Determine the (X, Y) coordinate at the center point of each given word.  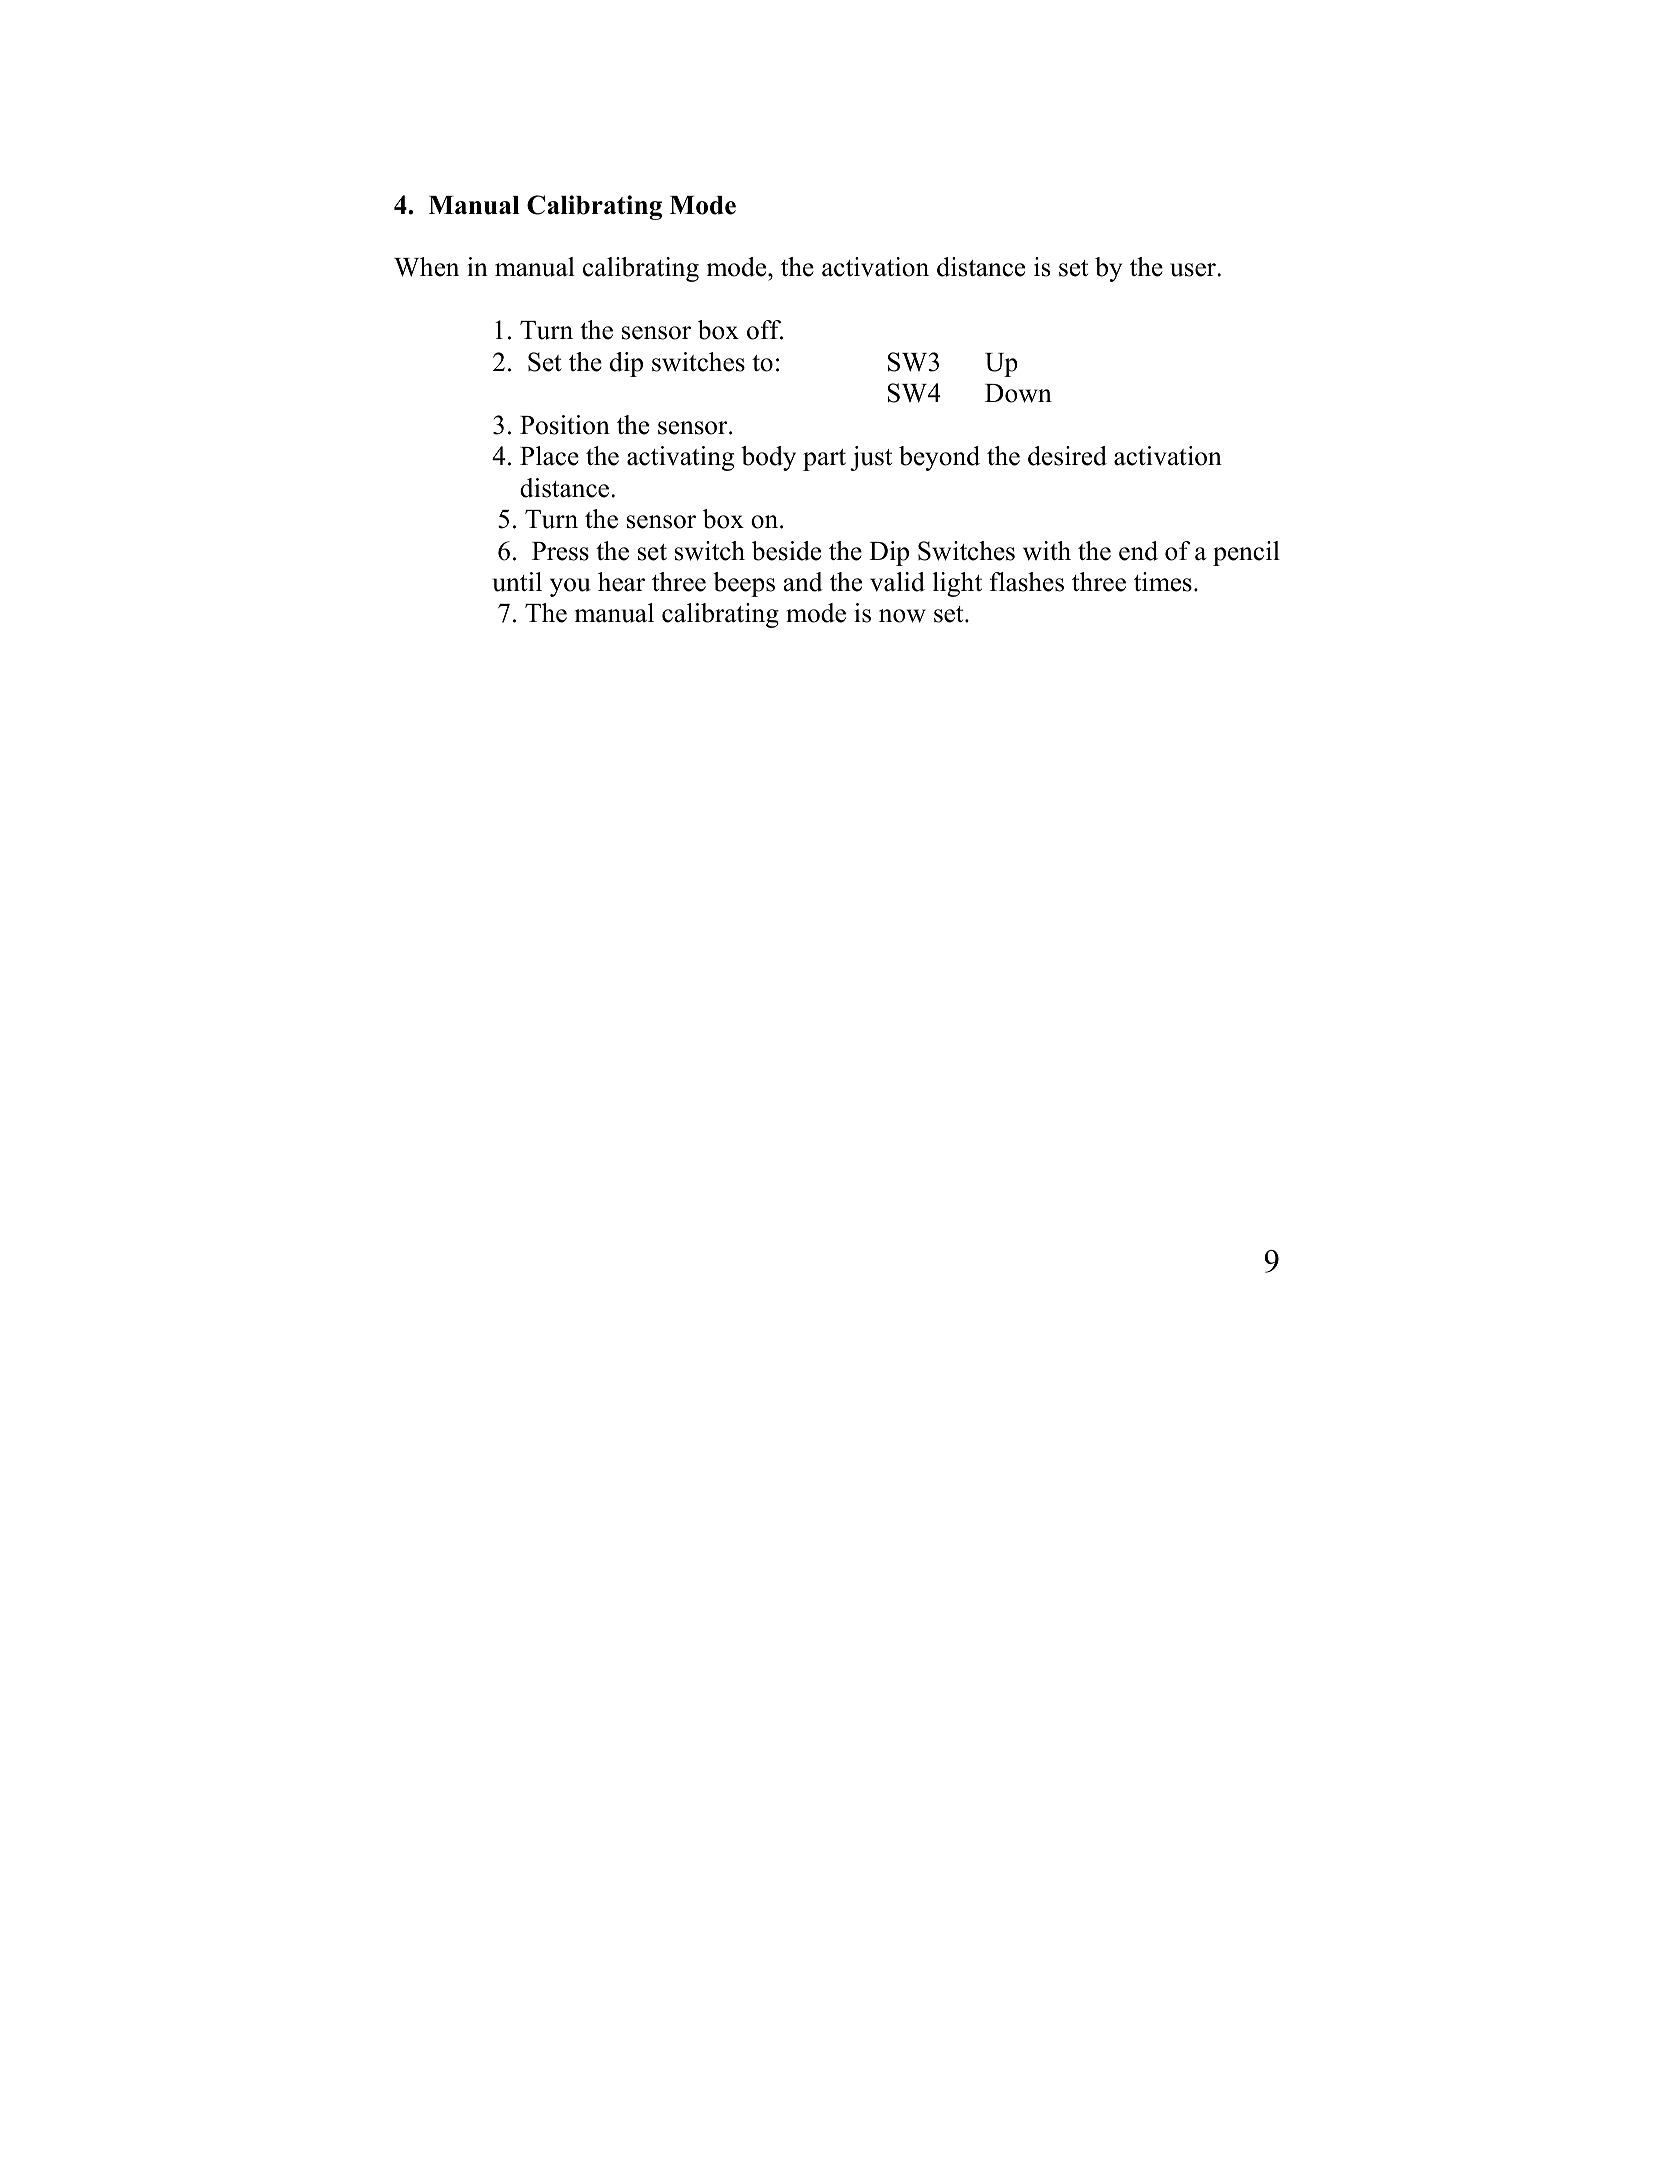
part (824, 460)
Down (1018, 393)
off (765, 330)
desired (1067, 456)
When (426, 267)
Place (549, 456)
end (1138, 551)
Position (565, 425)
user (1194, 270)
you (570, 587)
